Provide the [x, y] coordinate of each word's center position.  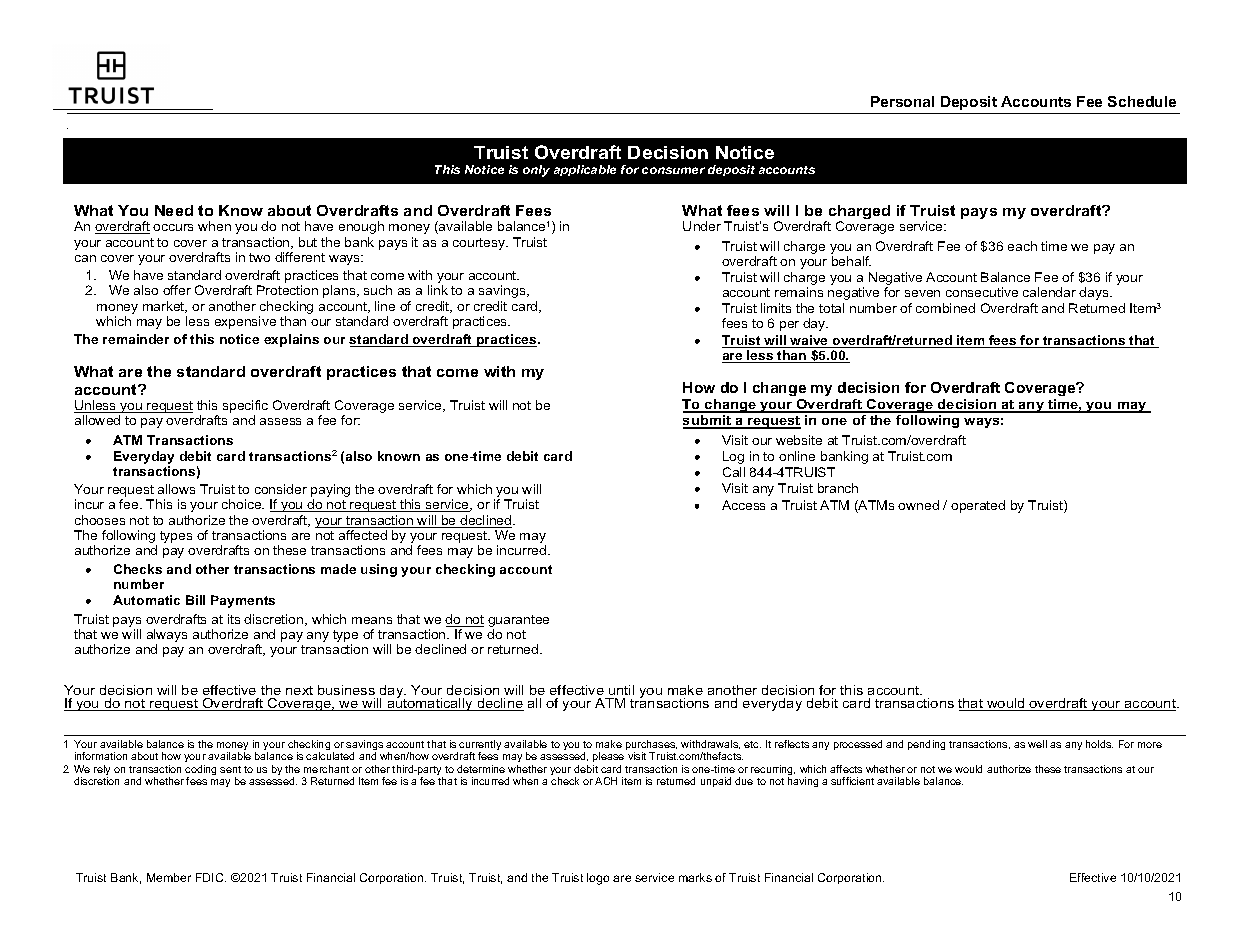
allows [176, 489]
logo [598, 879]
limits [776, 308]
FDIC [211, 877]
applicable [585, 170]
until [621, 690]
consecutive [982, 292]
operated [978, 506]
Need [174, 210]
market [165, 307]
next [299, 690]
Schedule [1142, 101]
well [1037, 744]
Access [743, 505]
